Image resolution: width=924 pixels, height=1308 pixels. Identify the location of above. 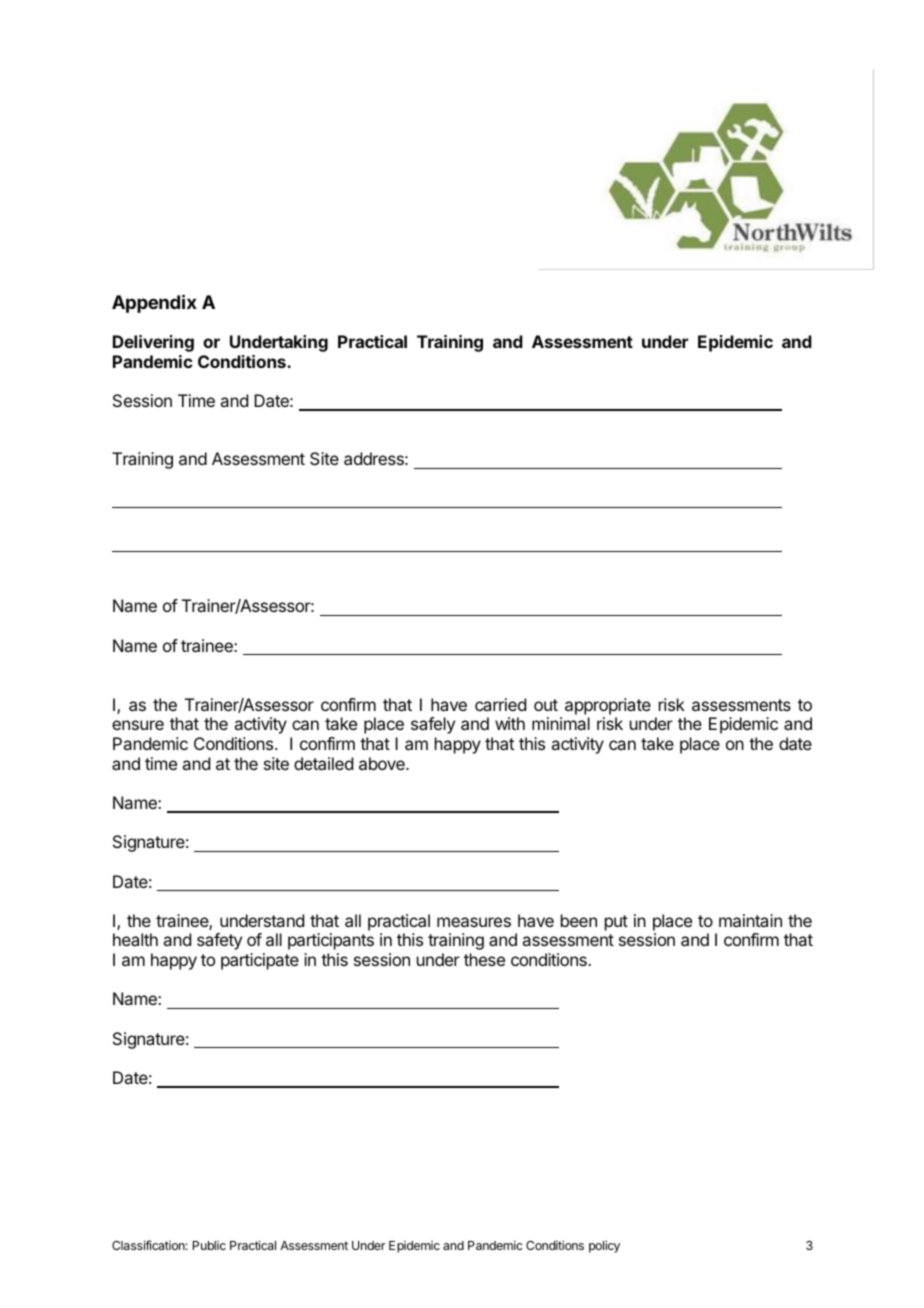
(383, 763).
